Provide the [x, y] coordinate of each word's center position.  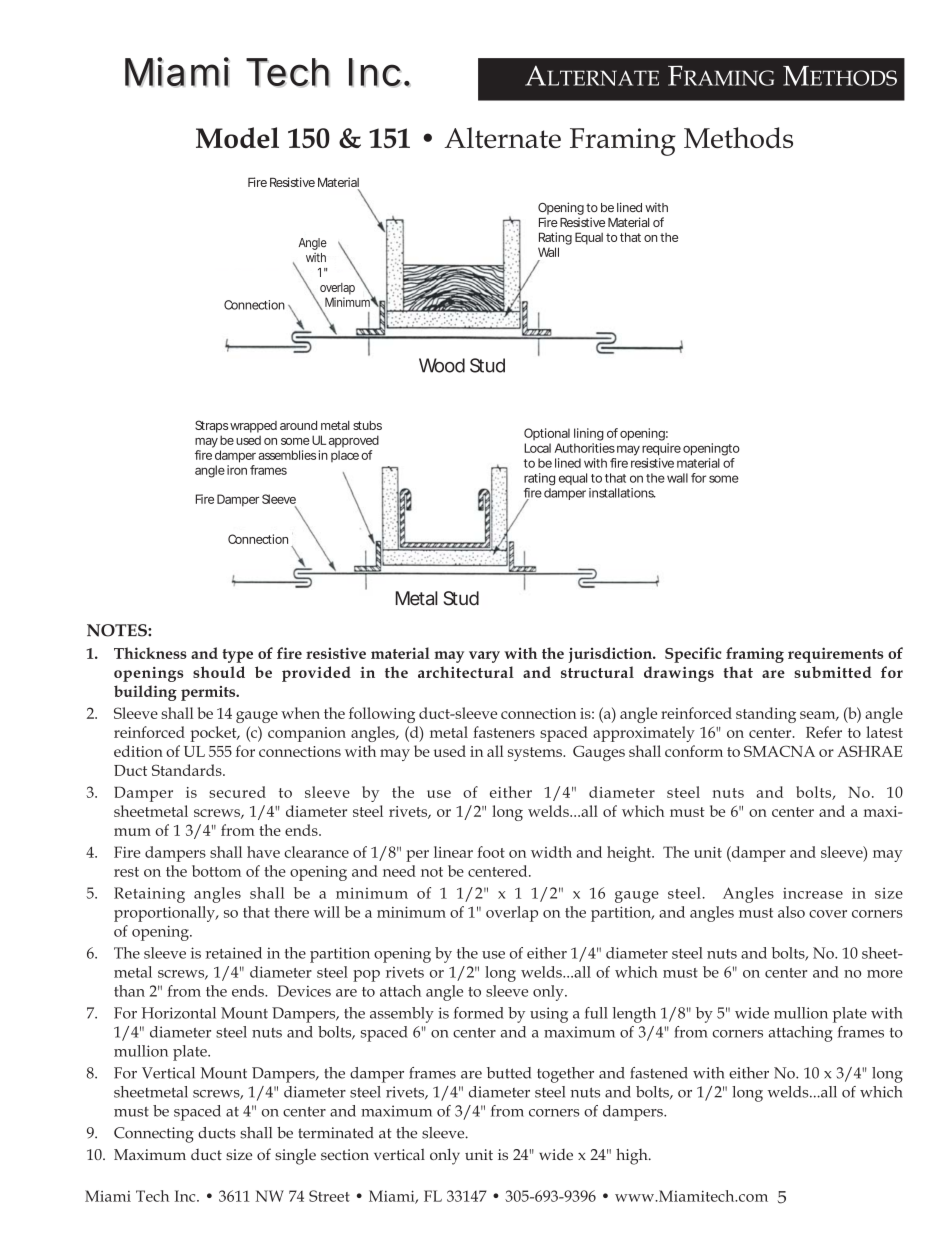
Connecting [154, 1135]
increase [813, 893]
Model [237, 137]
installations [622, 493]
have [263, 852]
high [633, 1156]
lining [589, 434]
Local [537, 448]
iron [237, 470]
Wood [442, 365]
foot [491, 852]
